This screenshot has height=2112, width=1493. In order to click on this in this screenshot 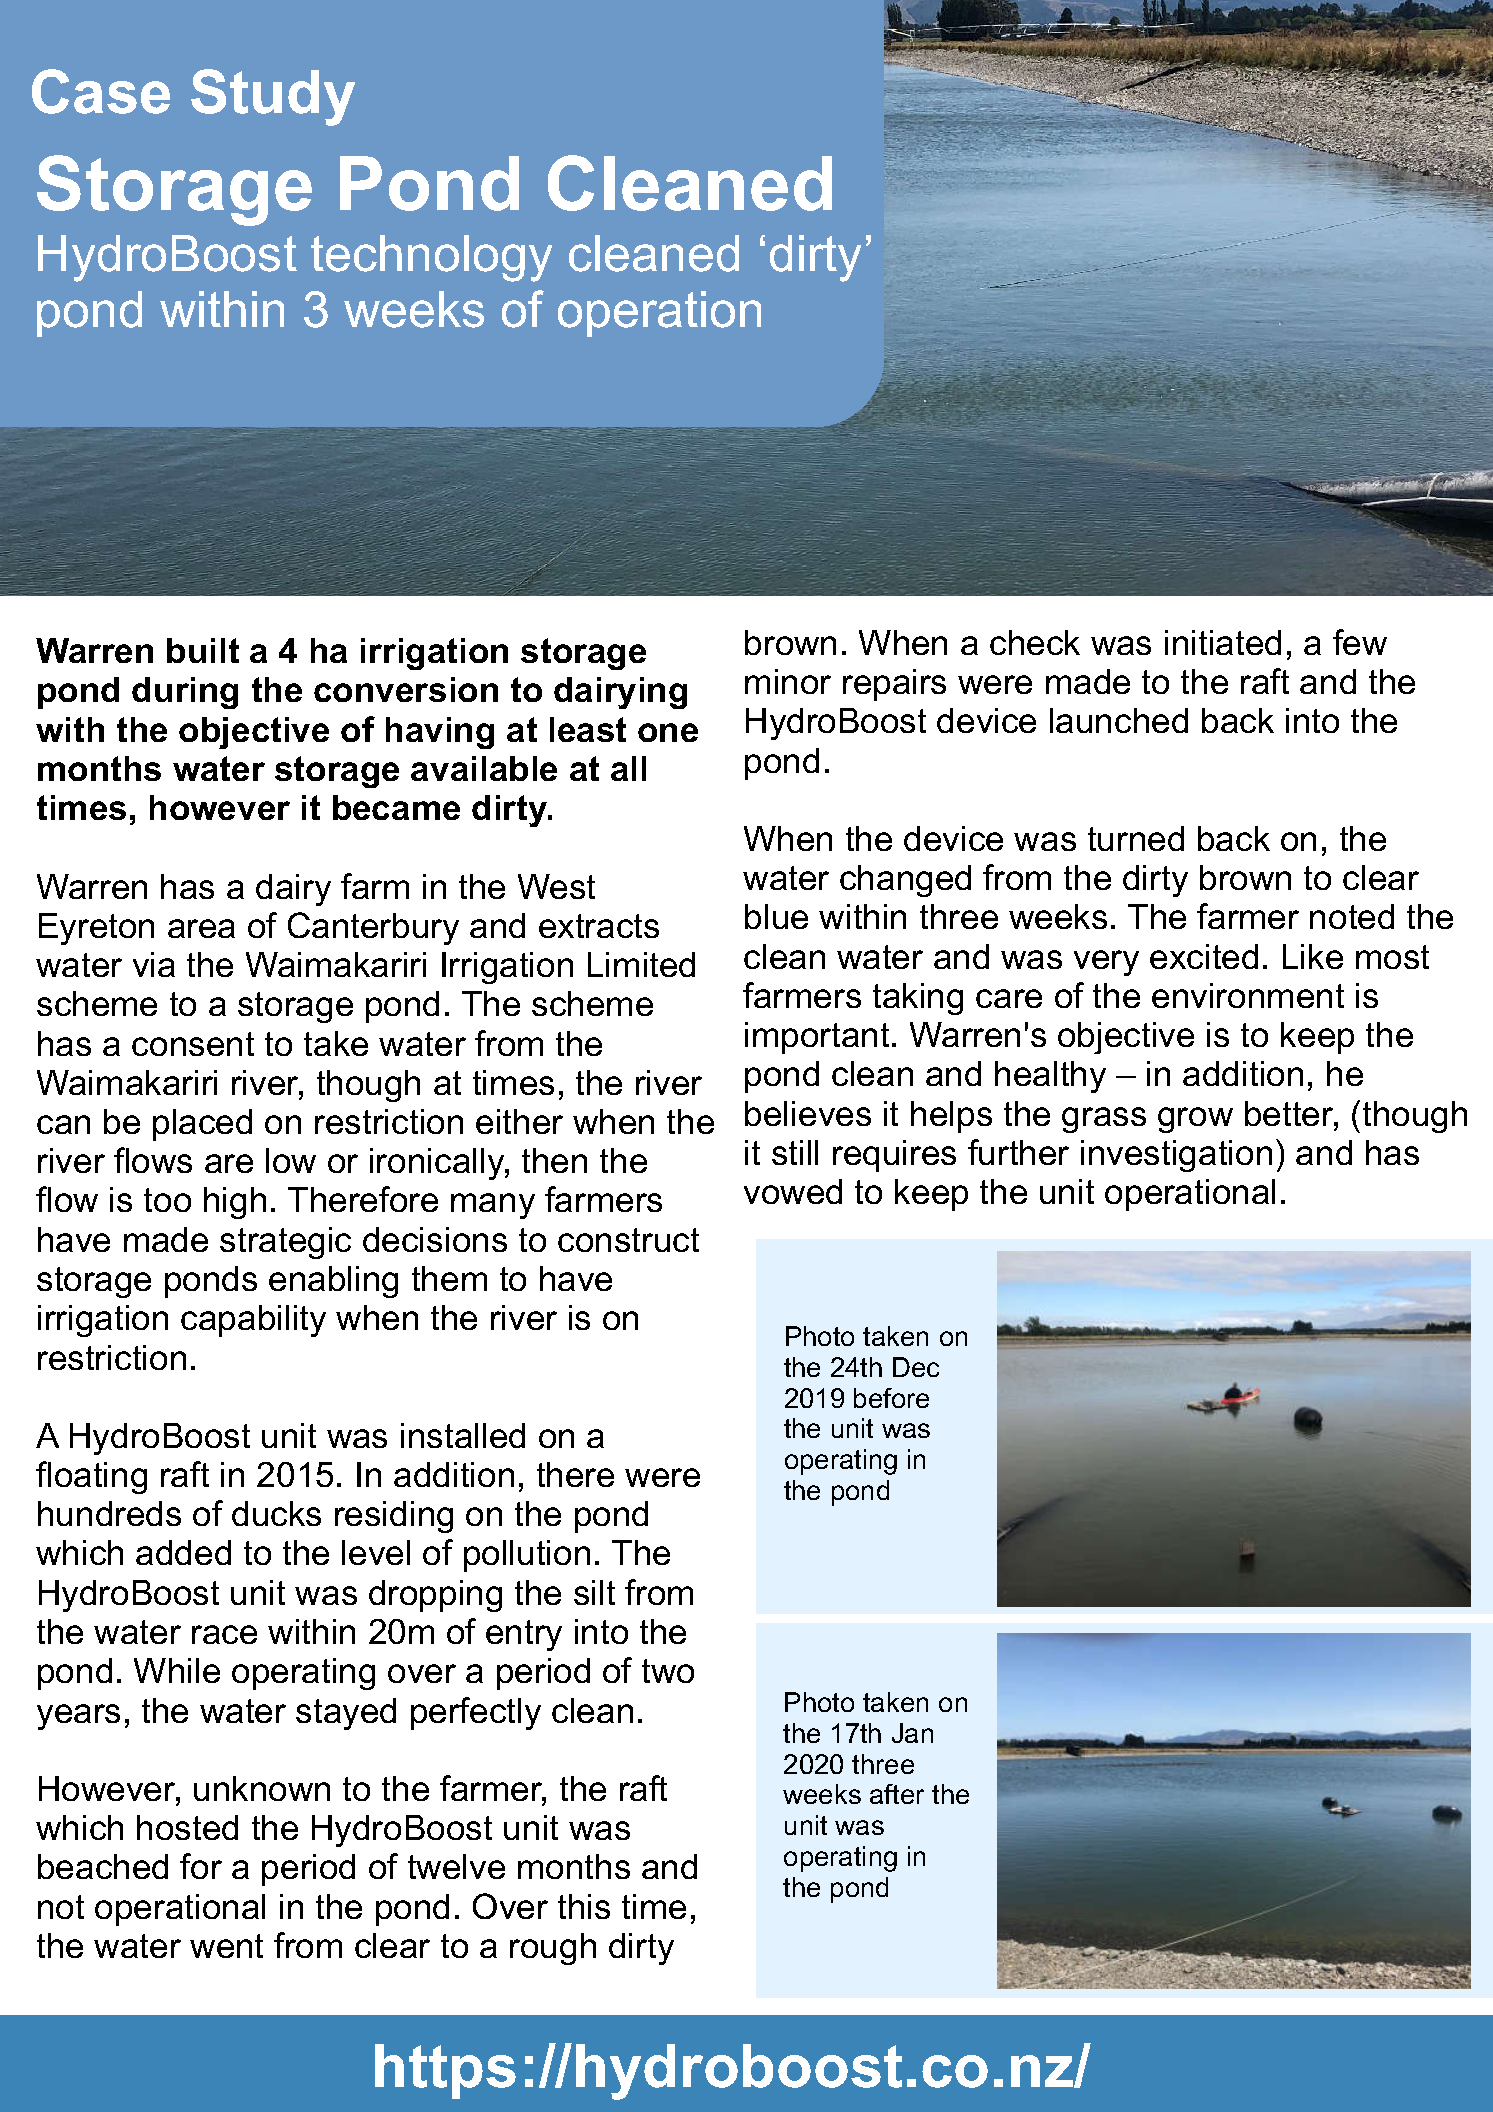, I will do `click(584, 1906)`.
